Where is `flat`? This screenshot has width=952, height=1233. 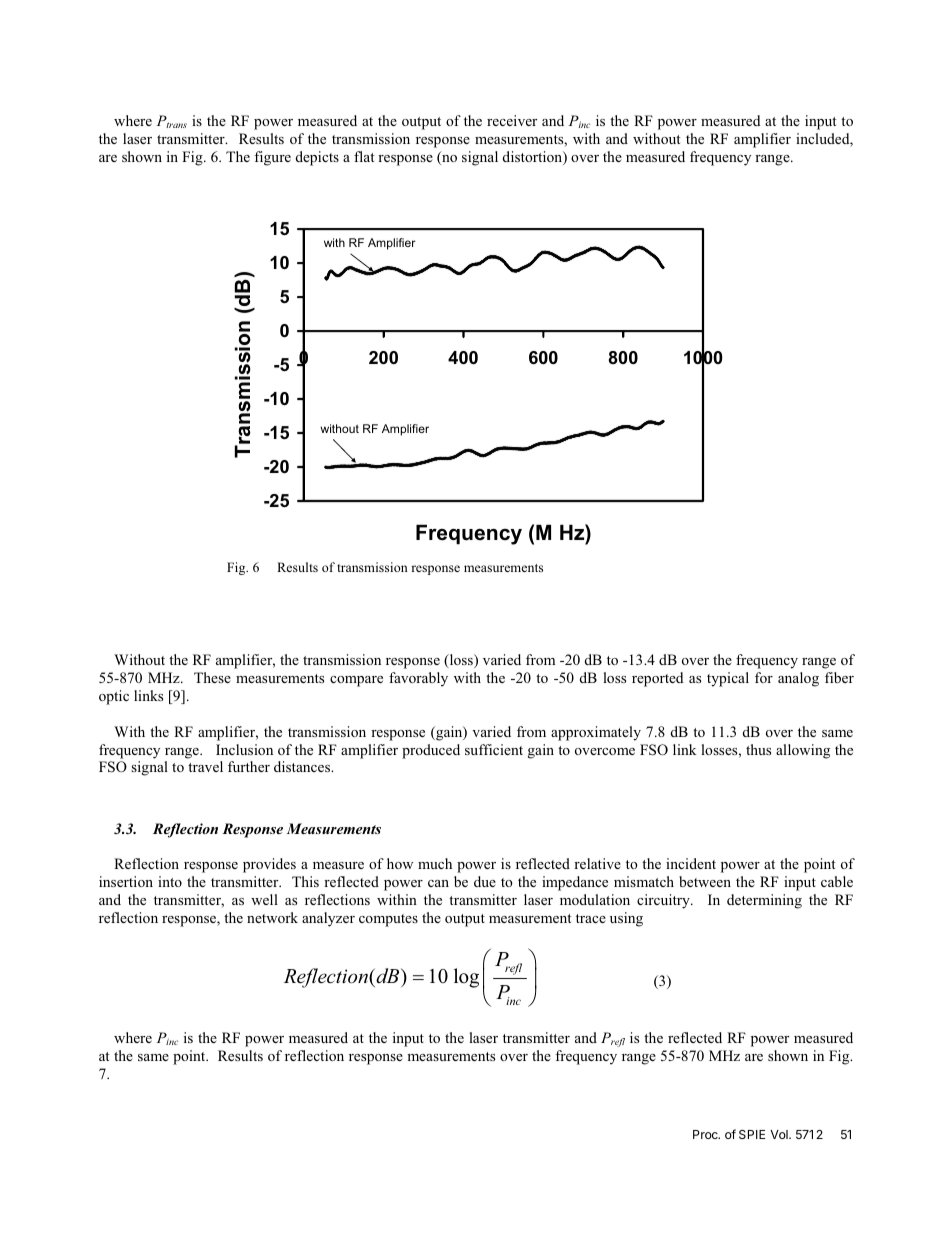
flat is located at coordinates (364, 156).
